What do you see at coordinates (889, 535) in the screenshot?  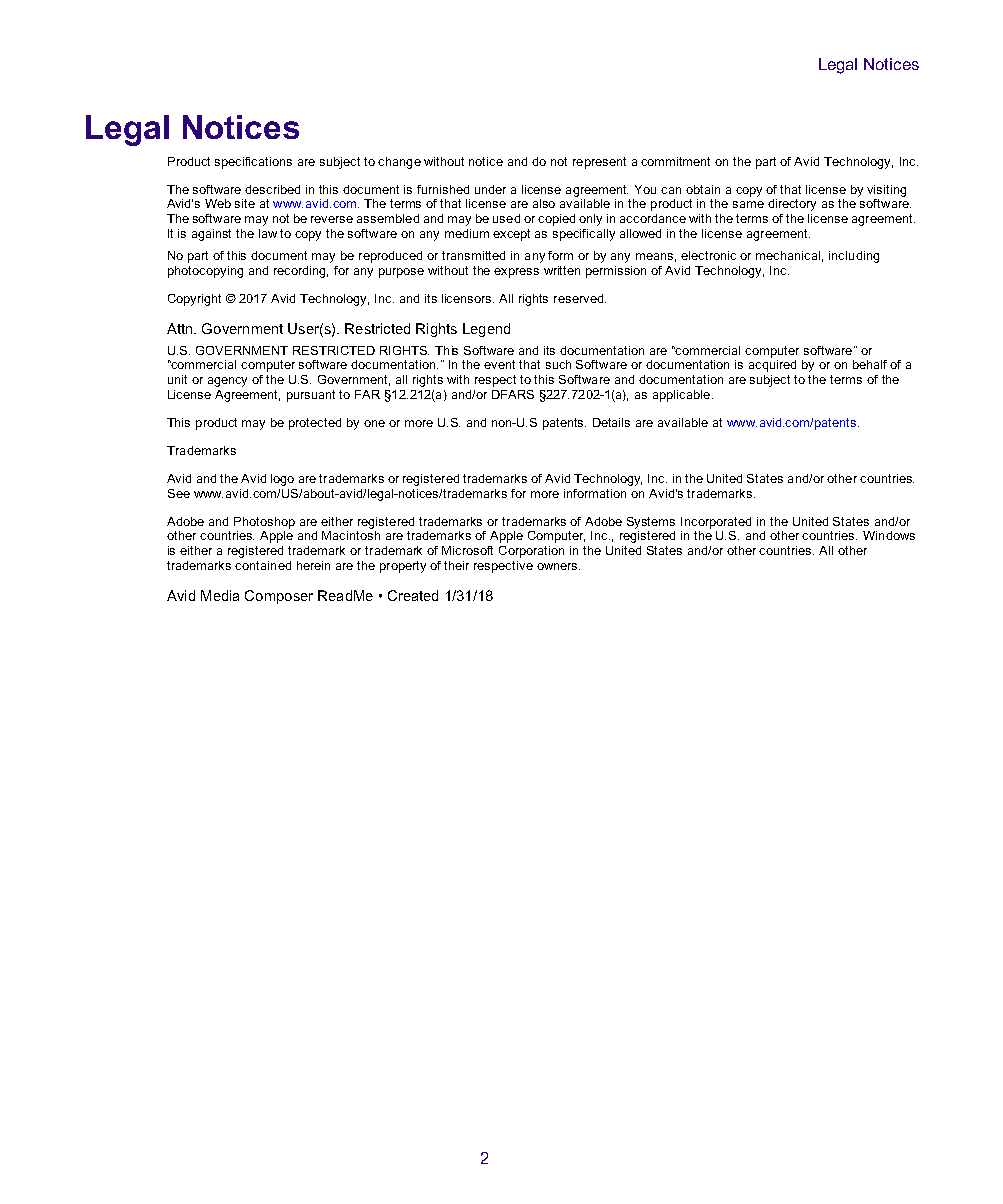 I see `Windows` at bounding box center [889, 535].
